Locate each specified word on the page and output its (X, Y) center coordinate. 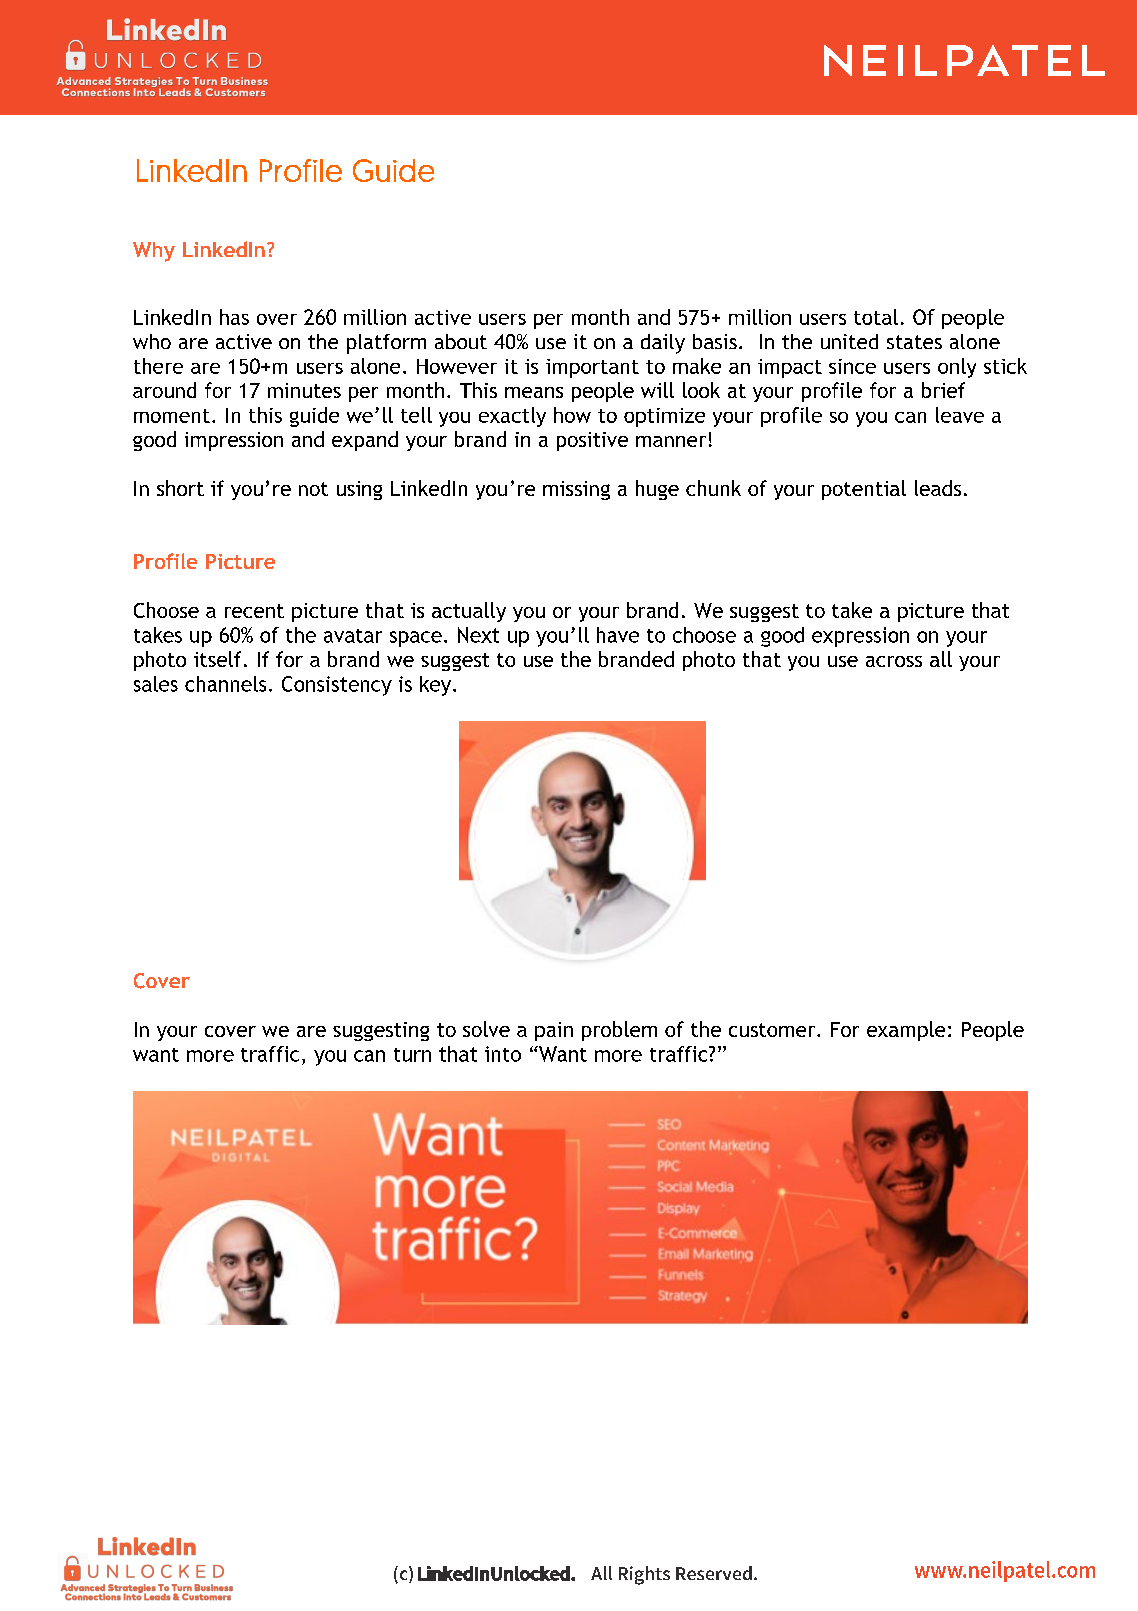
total (876, 317)
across (894, 661)
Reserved (714, 1573)
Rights (644, 1575)
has (234, 317)
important (592, 368)
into (503, 1054)
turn (412, 1055)
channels (225, 684)
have (618, 635)
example (906, 1031)
